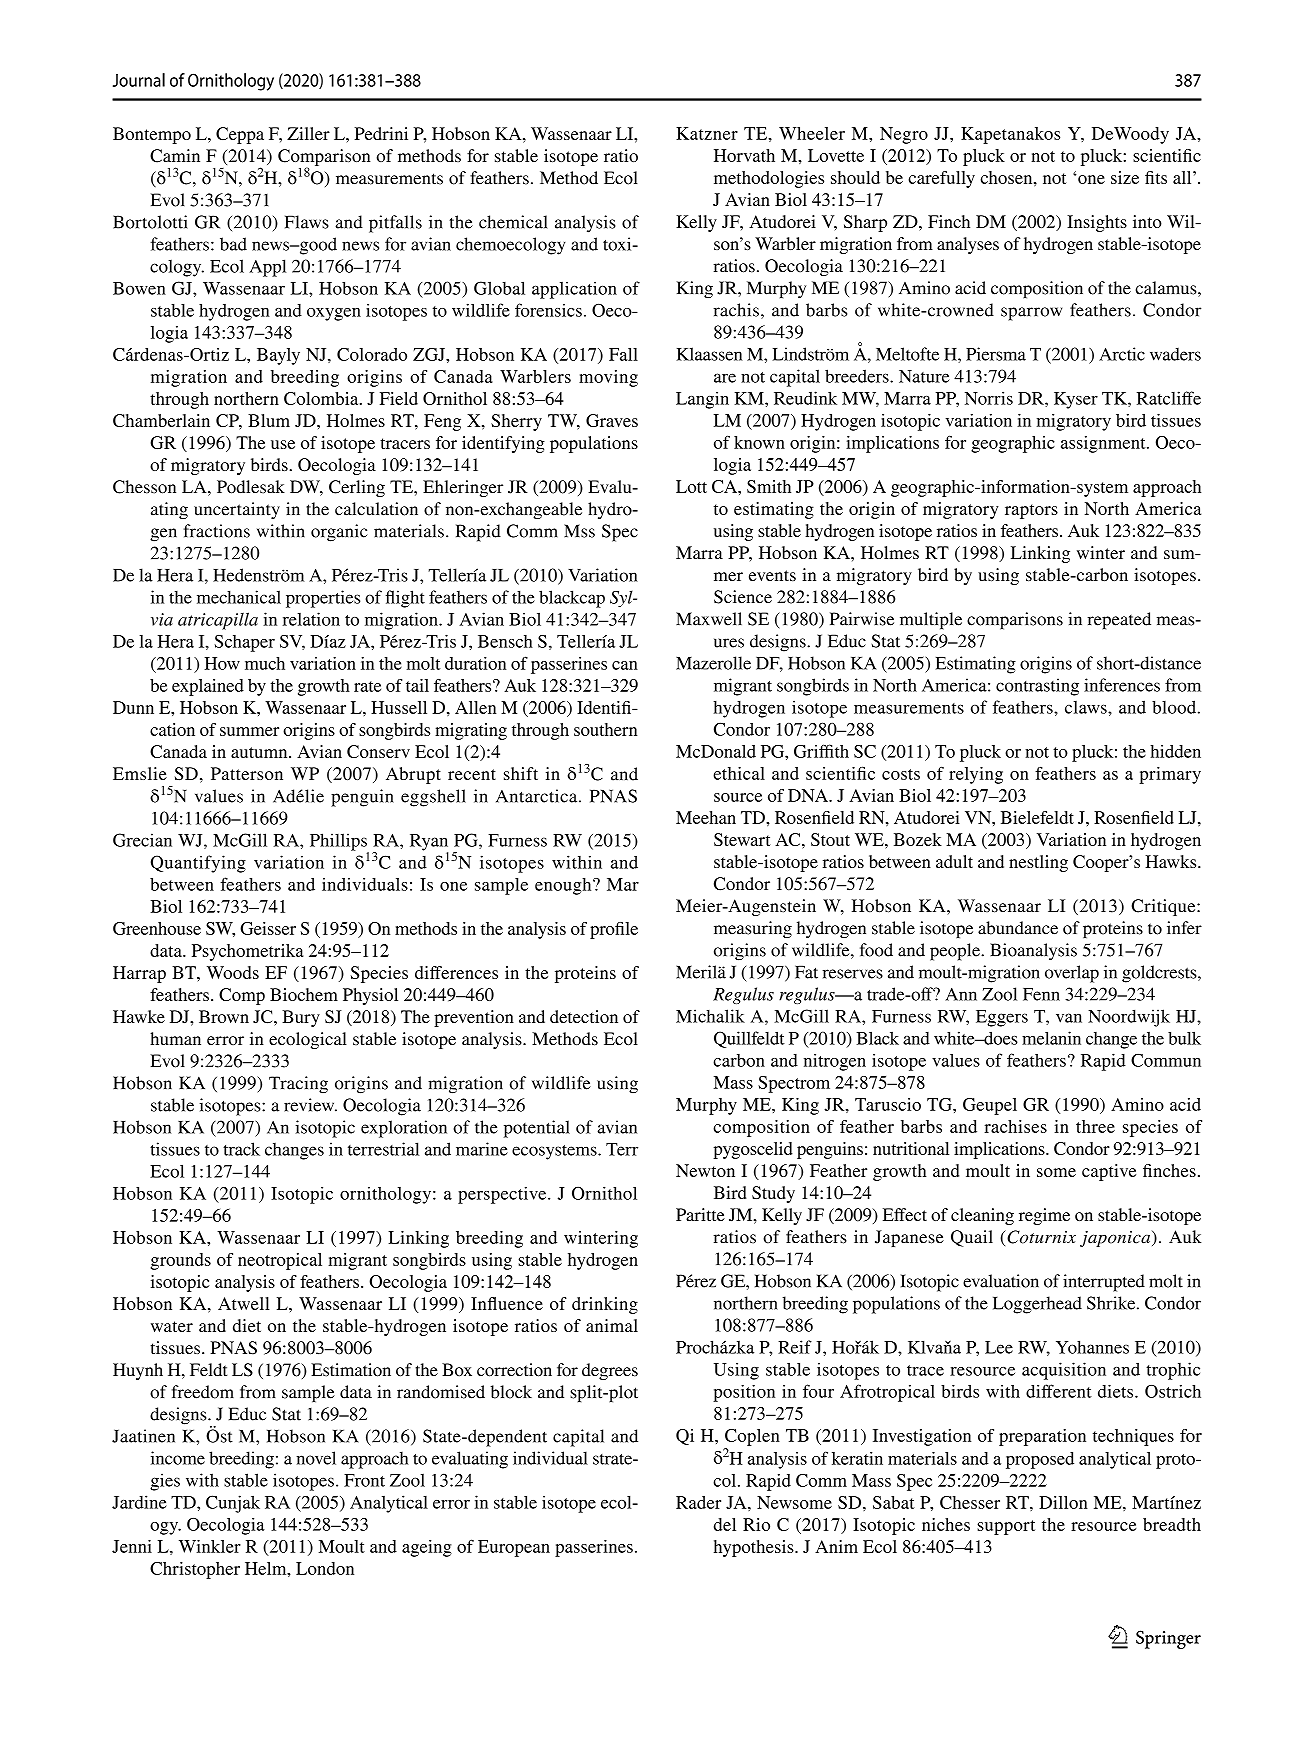 The image size is (1314, 1746). What do you see at coordinates (812, 133) in the screenshot?
I see `Wheeler` at bounding box center [812, 133].
